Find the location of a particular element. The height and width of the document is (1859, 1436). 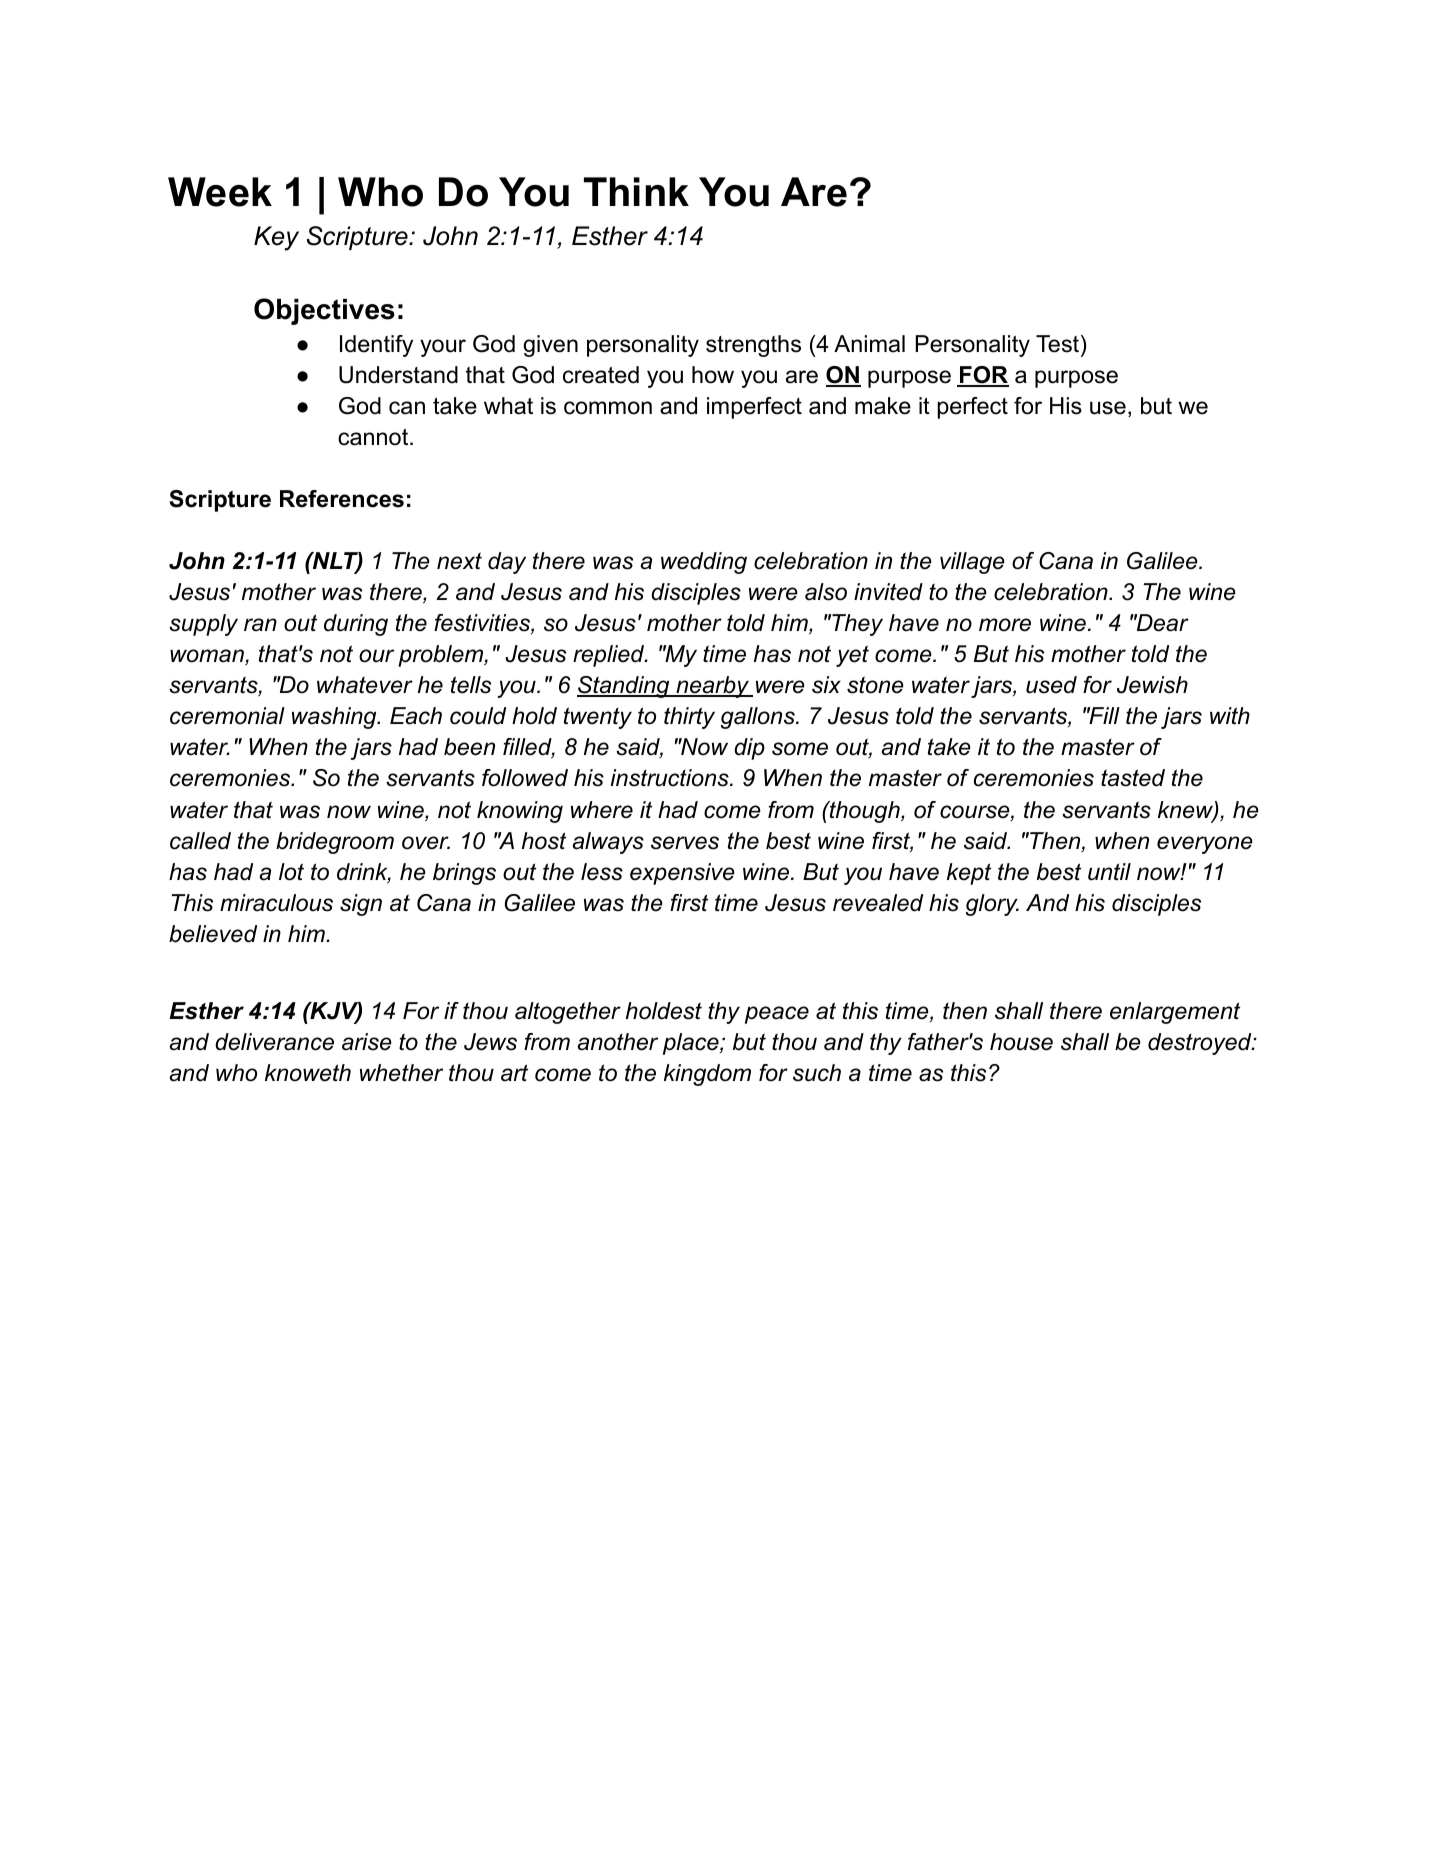

serves is located at coordinates (685, 843).
